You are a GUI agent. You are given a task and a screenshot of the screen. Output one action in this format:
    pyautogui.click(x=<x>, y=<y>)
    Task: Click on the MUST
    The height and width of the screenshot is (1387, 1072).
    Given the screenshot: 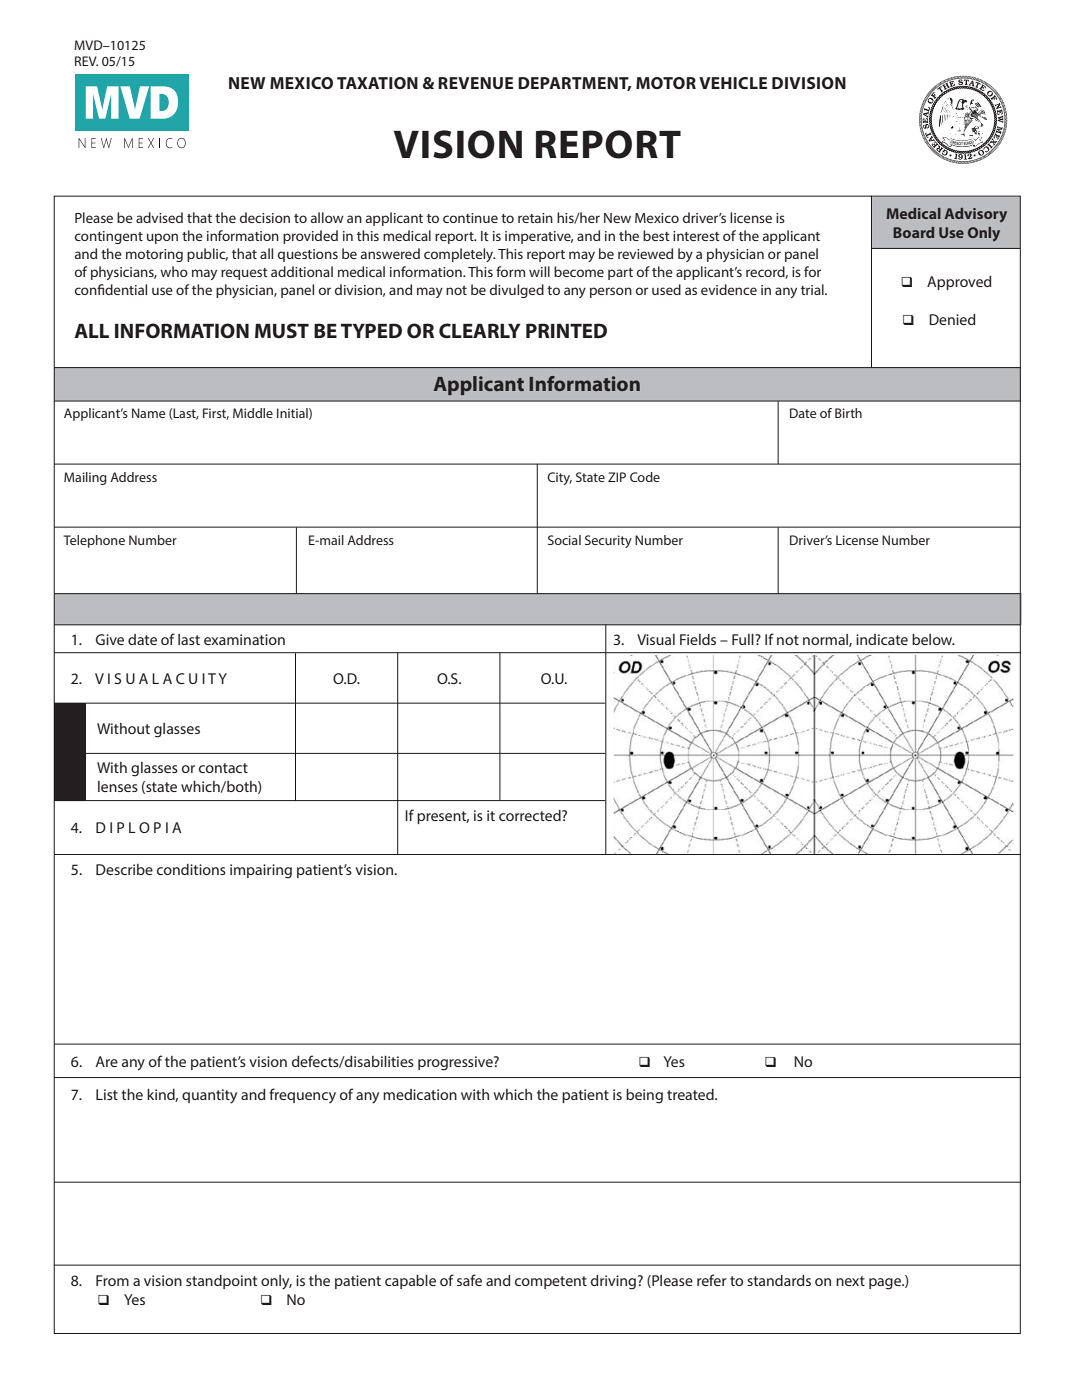 What is the action you would take?
    pyautogui.click(x=282, y=331)
